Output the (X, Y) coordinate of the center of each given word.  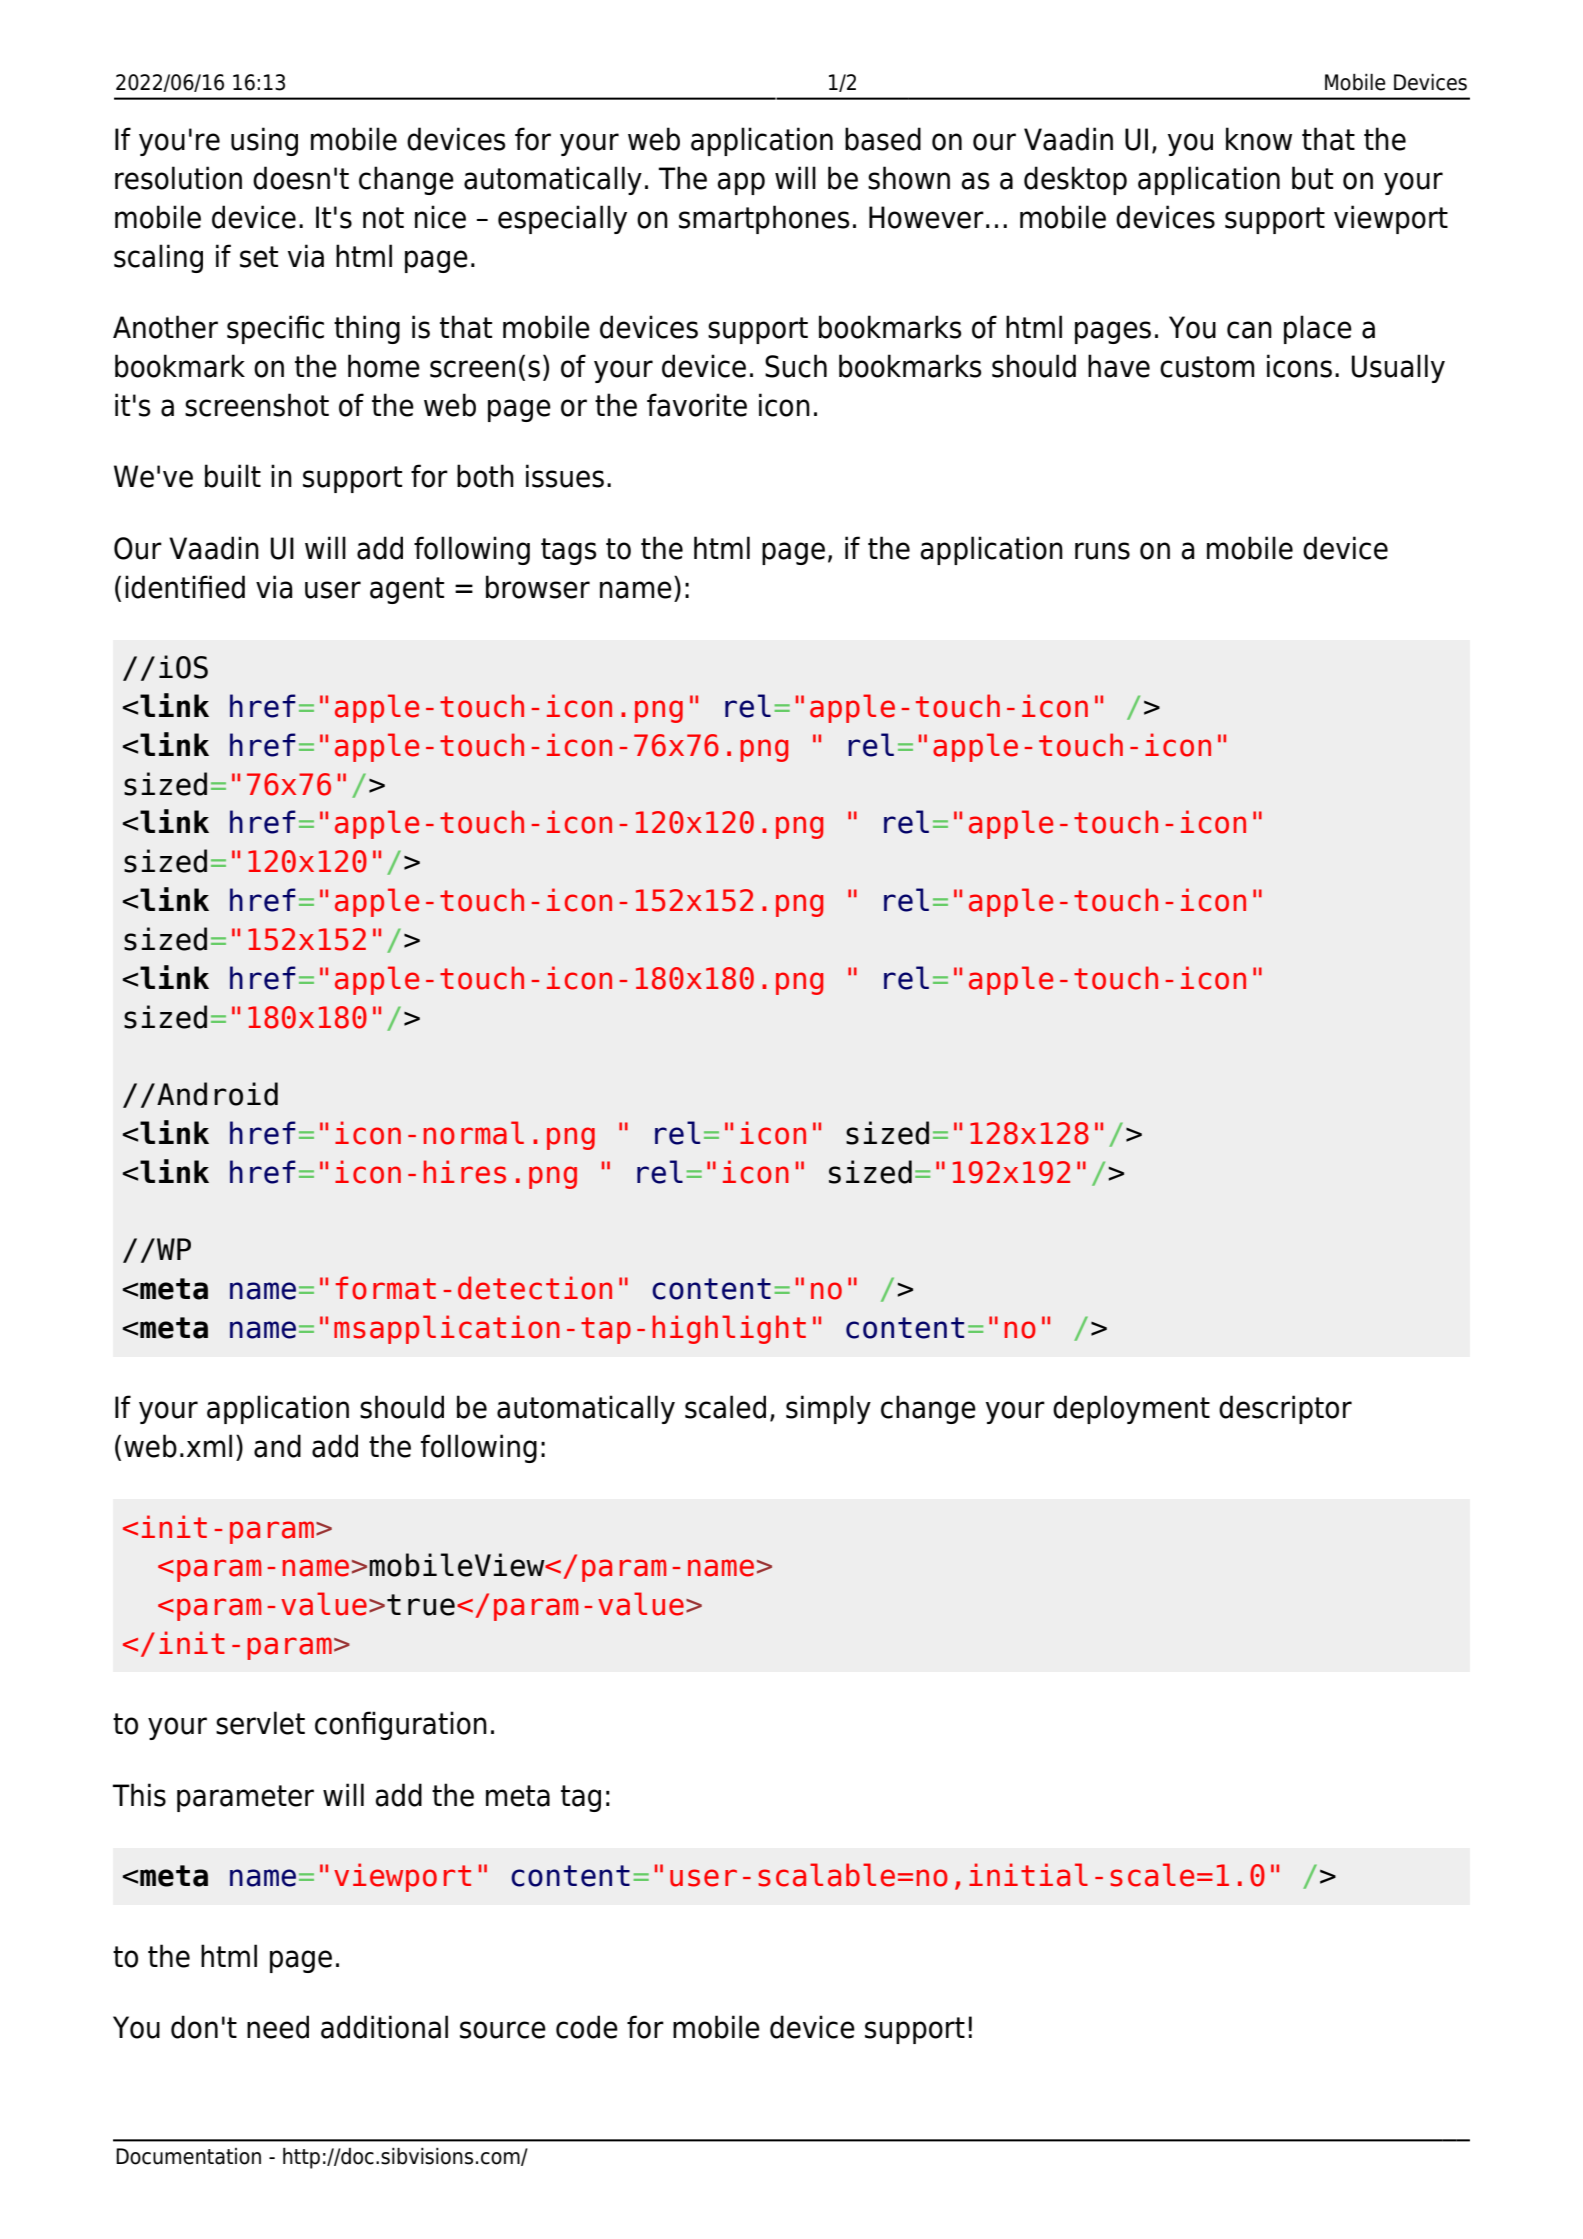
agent (407, 590)
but (1312, 178)
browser (538, 587)
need (278, 2027)
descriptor (1285, 1409)
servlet (260, 1723)
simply (828, 1409)
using (264, 141)
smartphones (764, 219)
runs (1102, 551)
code (587, 2027)
